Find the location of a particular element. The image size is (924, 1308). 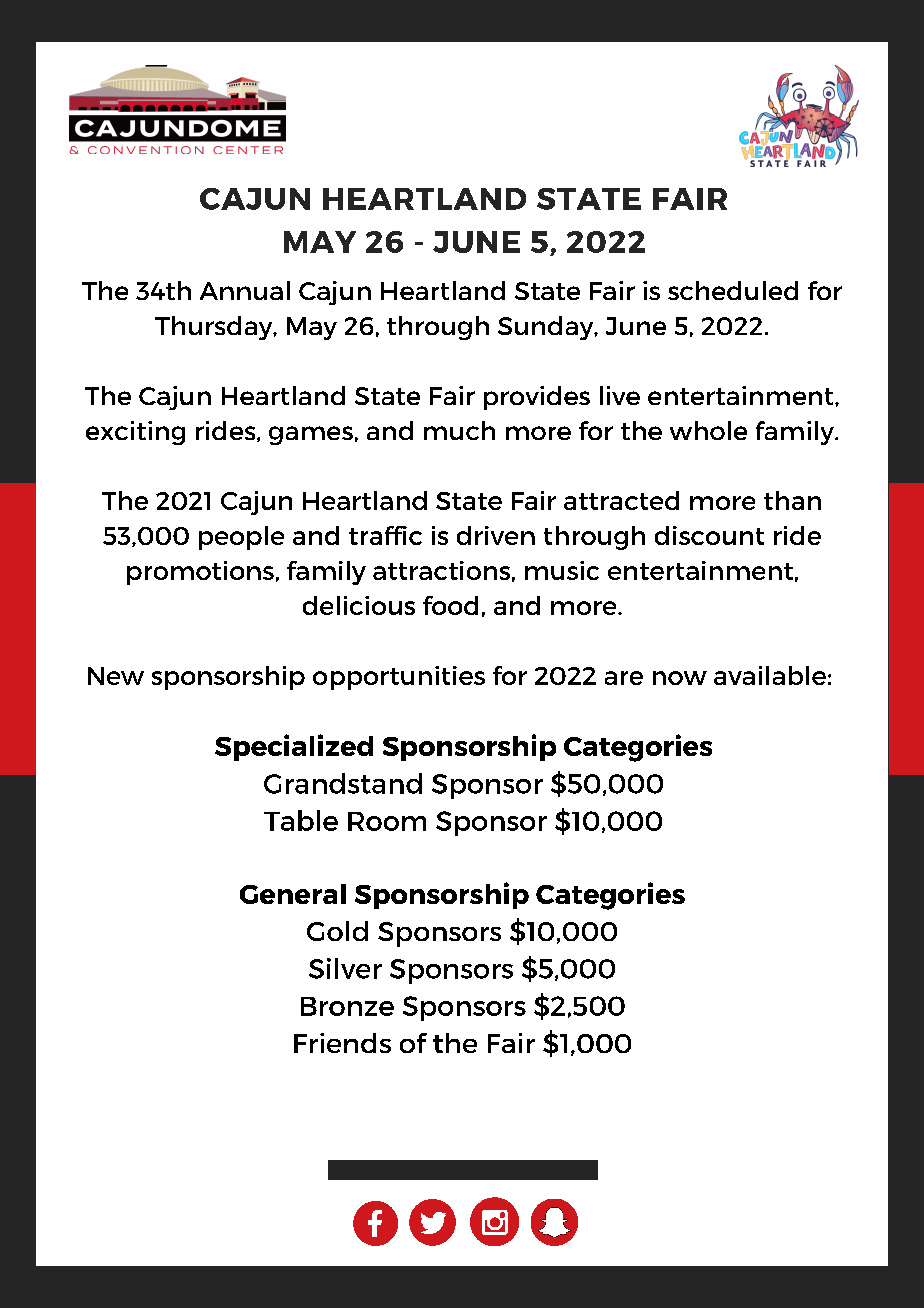

opportunities is located at coordinates (399, 678).
